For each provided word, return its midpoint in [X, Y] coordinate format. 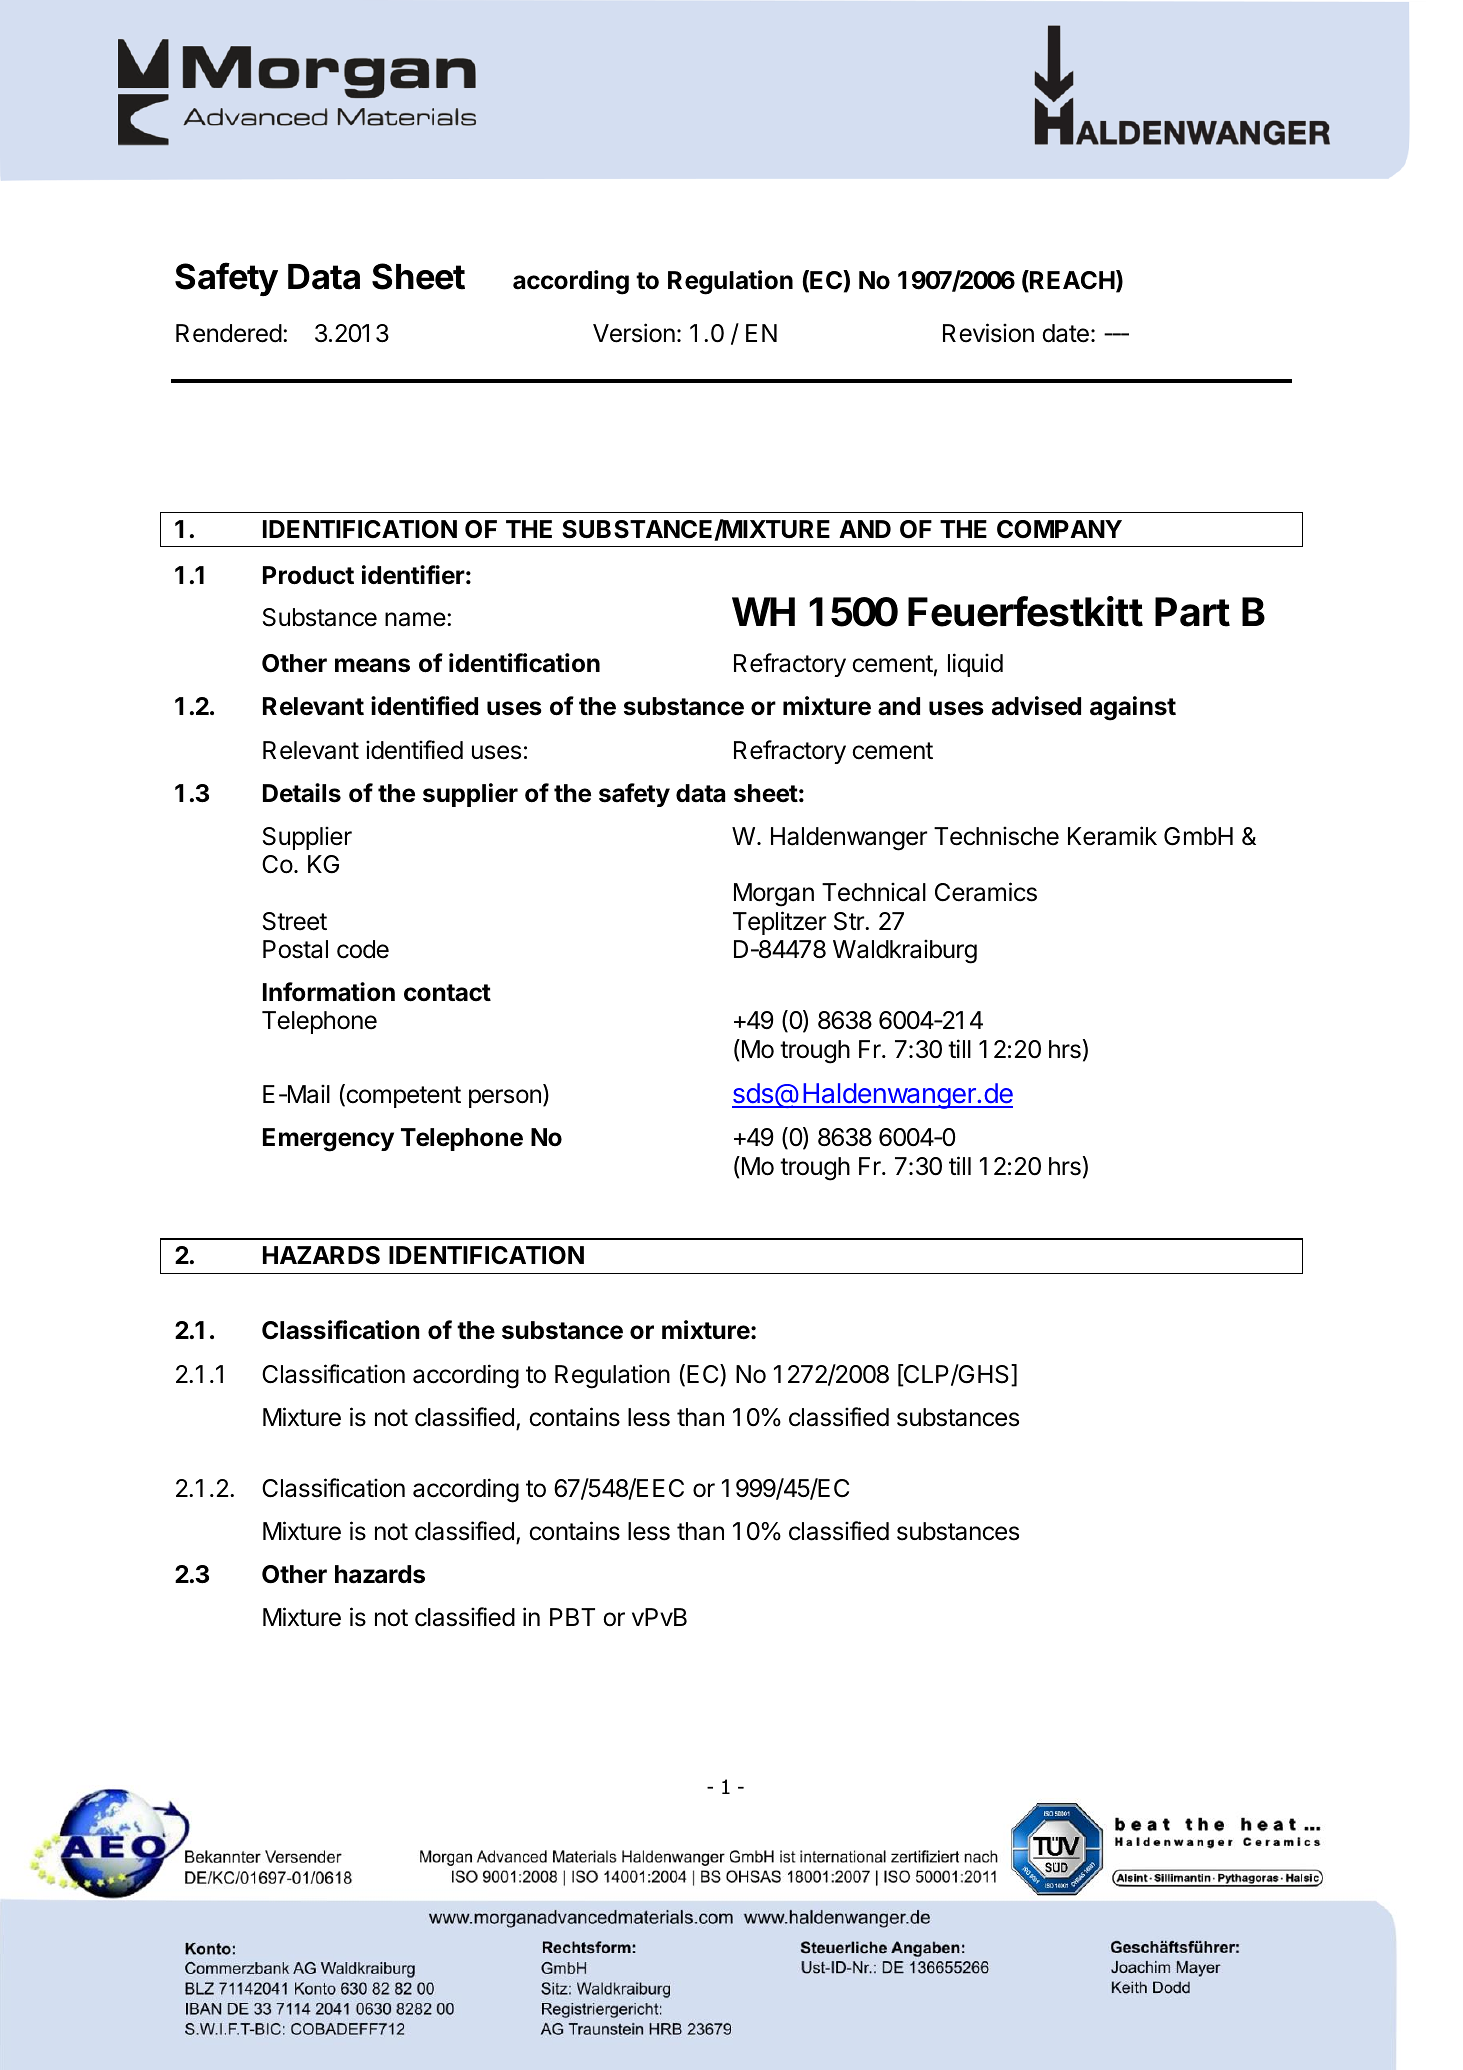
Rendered [229, 333]
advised [1036, 706]
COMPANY [1059, 529]
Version [634, 333]
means [372, 665]
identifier [413, 575]
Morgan [774, 895]
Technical [874, 892]
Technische [996, 836]
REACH [1071, 281]
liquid [975, 665]
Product [308, 575]
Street [295, 921]
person [505, 1098]
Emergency [328, 1140]
